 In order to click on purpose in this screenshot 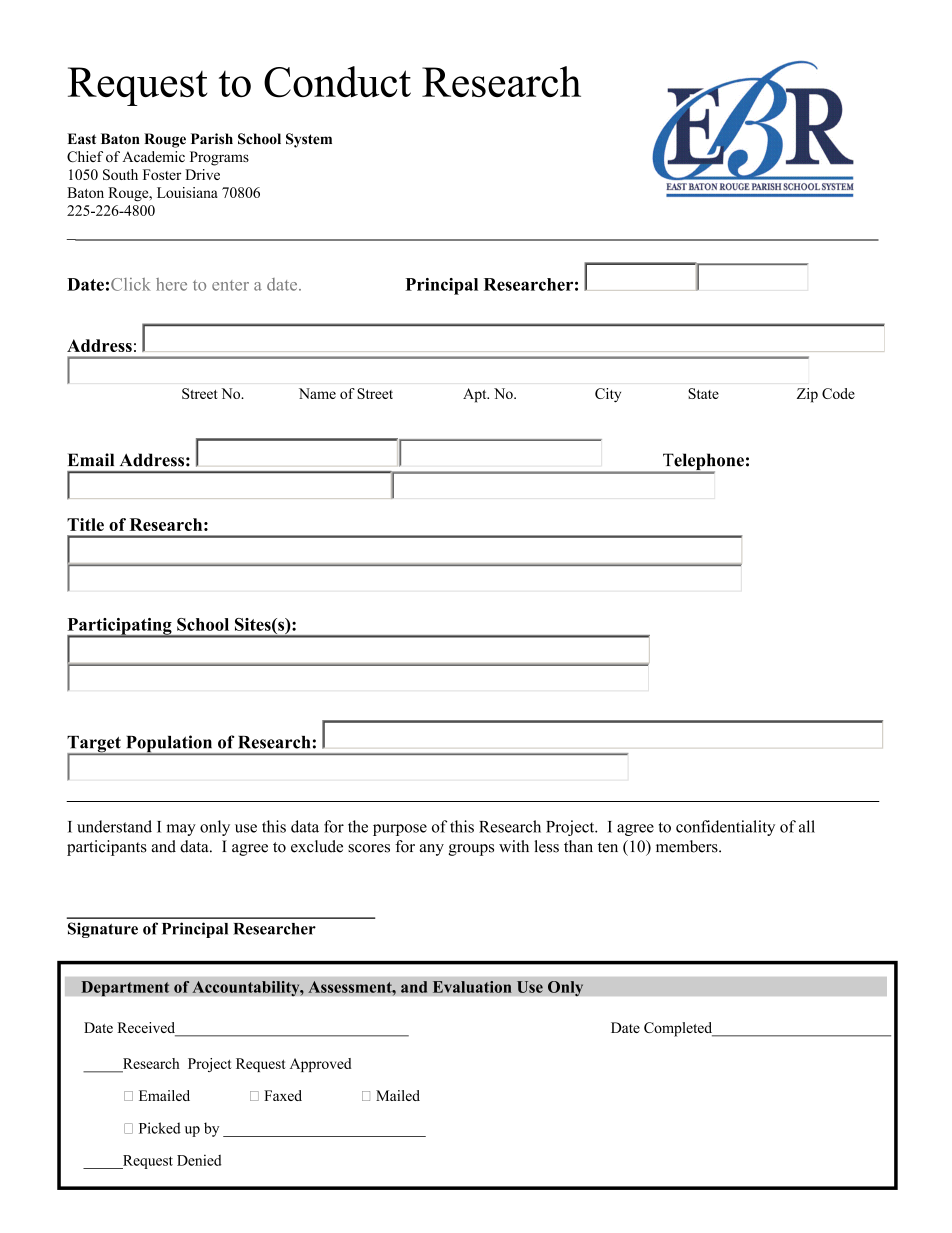, I will do `click(400, 830)`.
